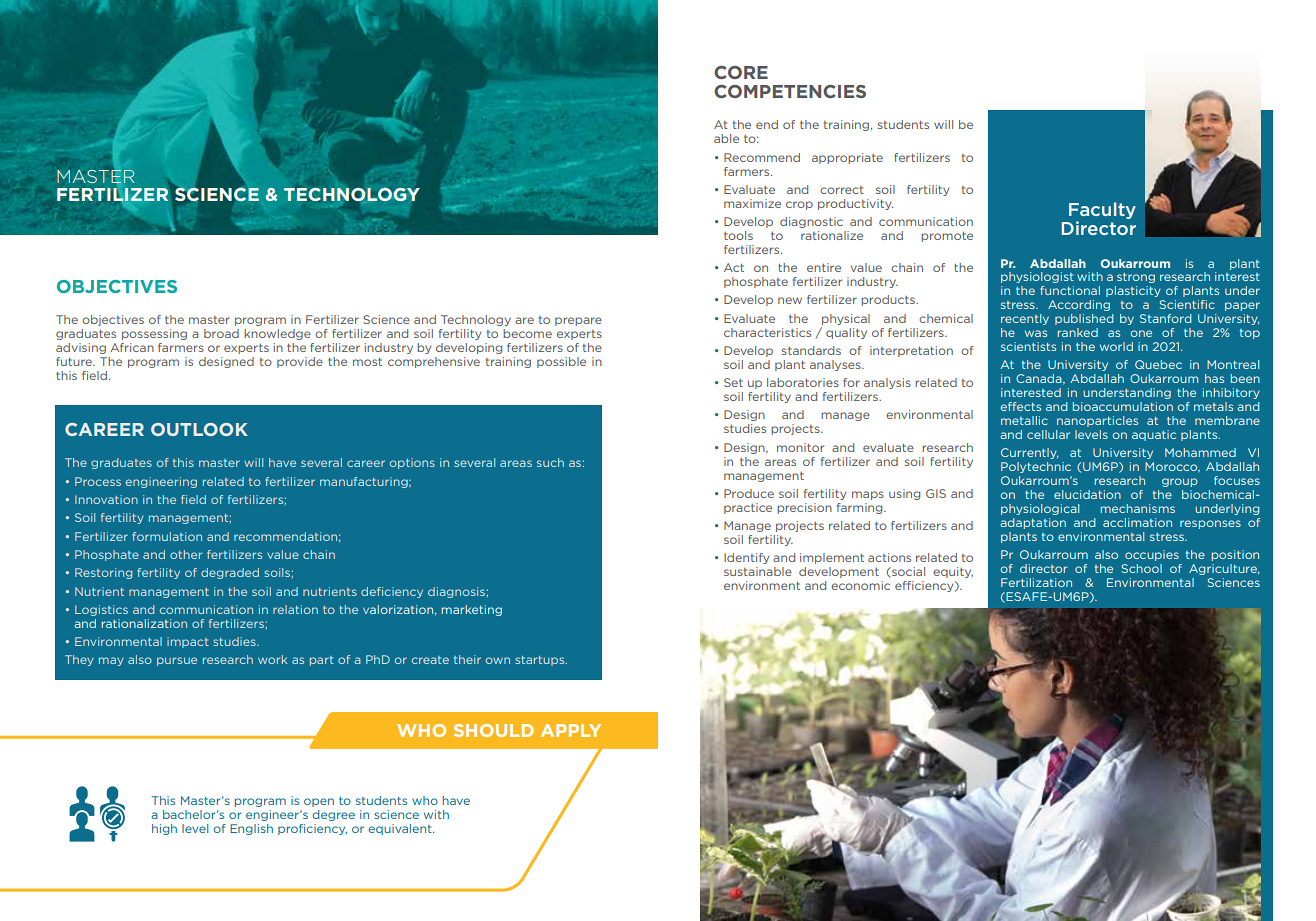  What do you see at coordinates (790, 91) in the image?
I see `COMPETENCIES` at bounding box center [790, 91].
